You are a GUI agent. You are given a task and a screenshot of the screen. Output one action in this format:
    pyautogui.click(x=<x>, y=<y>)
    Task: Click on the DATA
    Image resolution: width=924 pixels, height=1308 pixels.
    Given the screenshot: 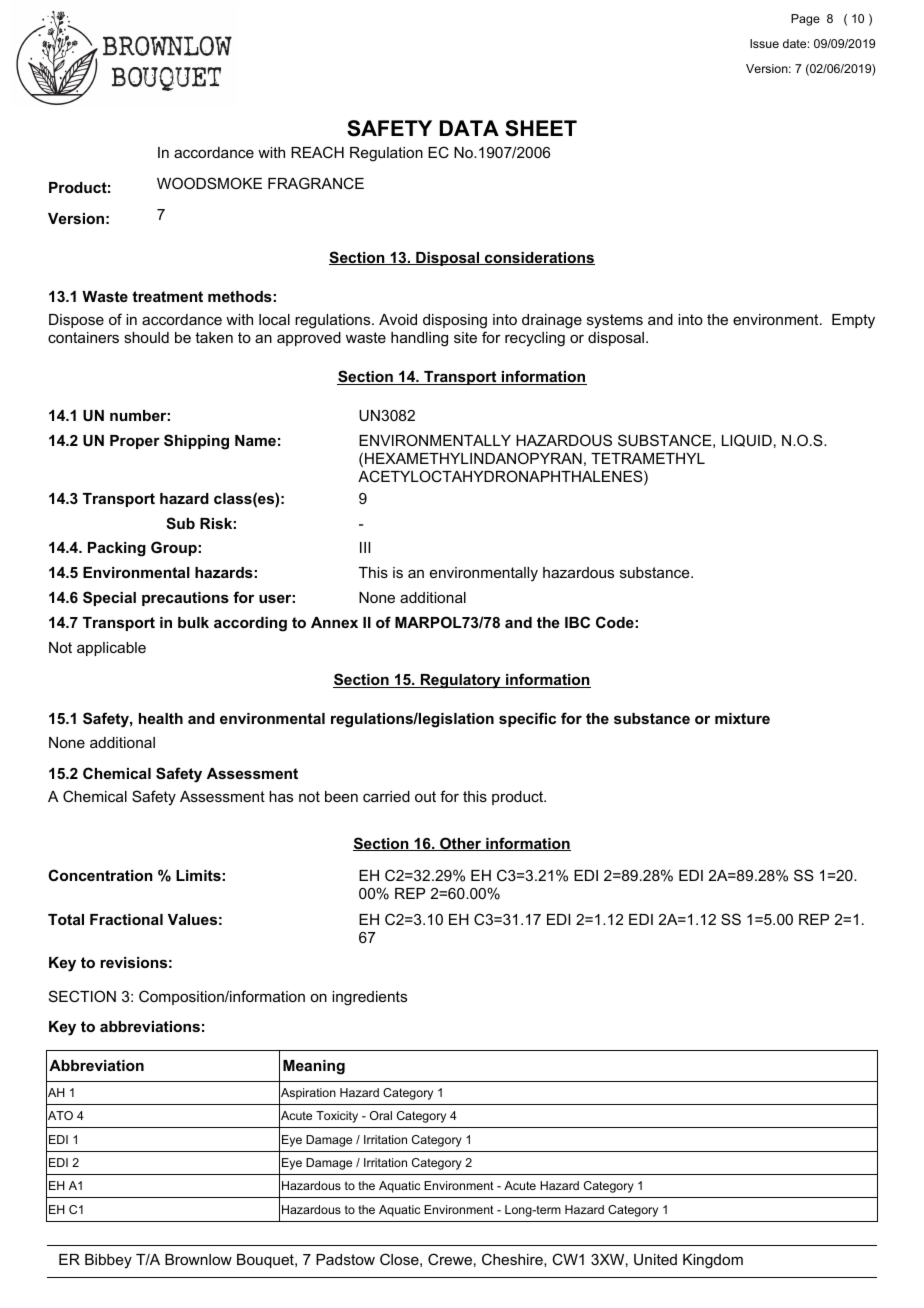 What is the action you would take?
    pyautogui.click(x=469, y=128)
